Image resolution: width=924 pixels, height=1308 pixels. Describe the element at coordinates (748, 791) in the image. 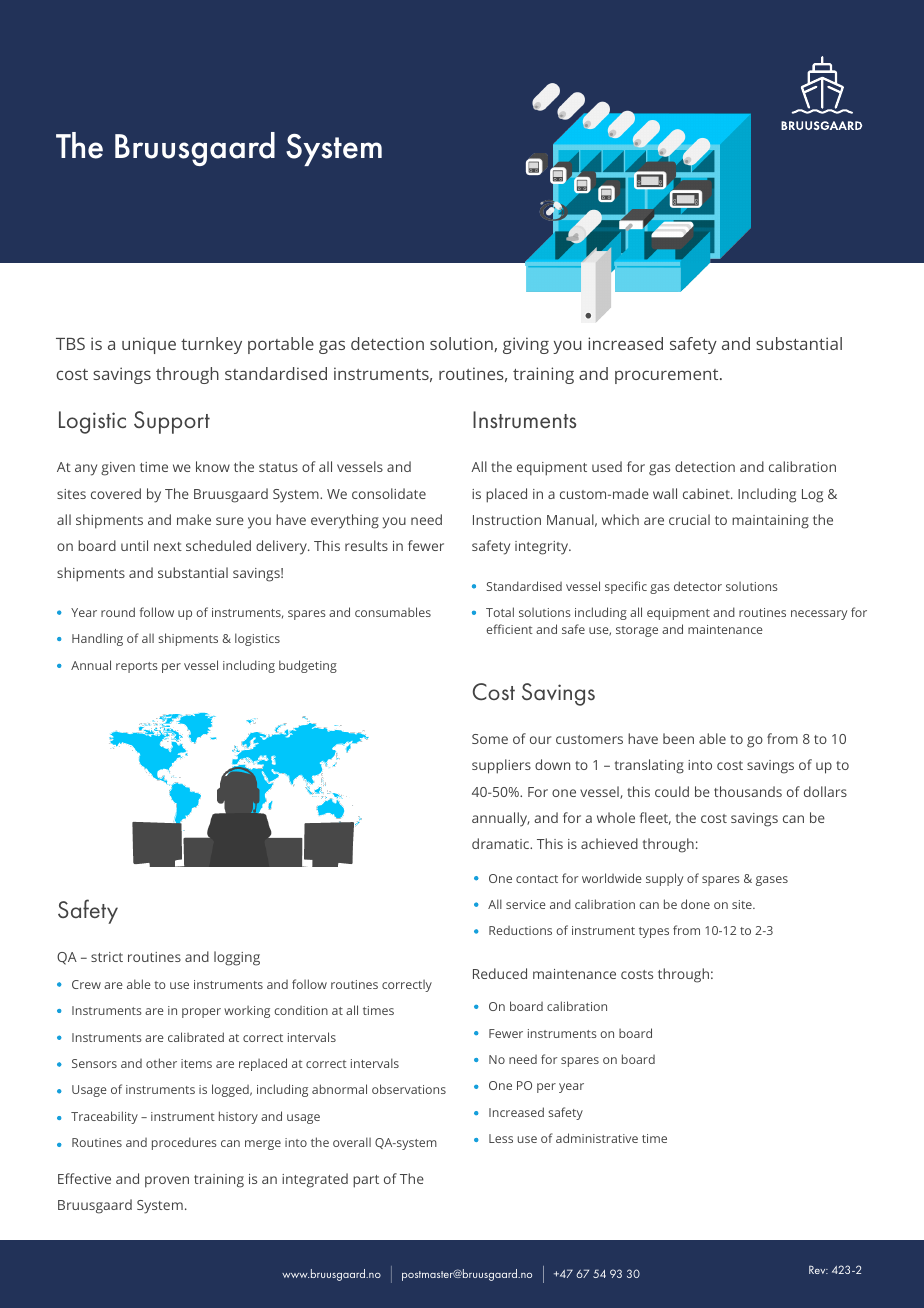

I see `thousands` at that location.
